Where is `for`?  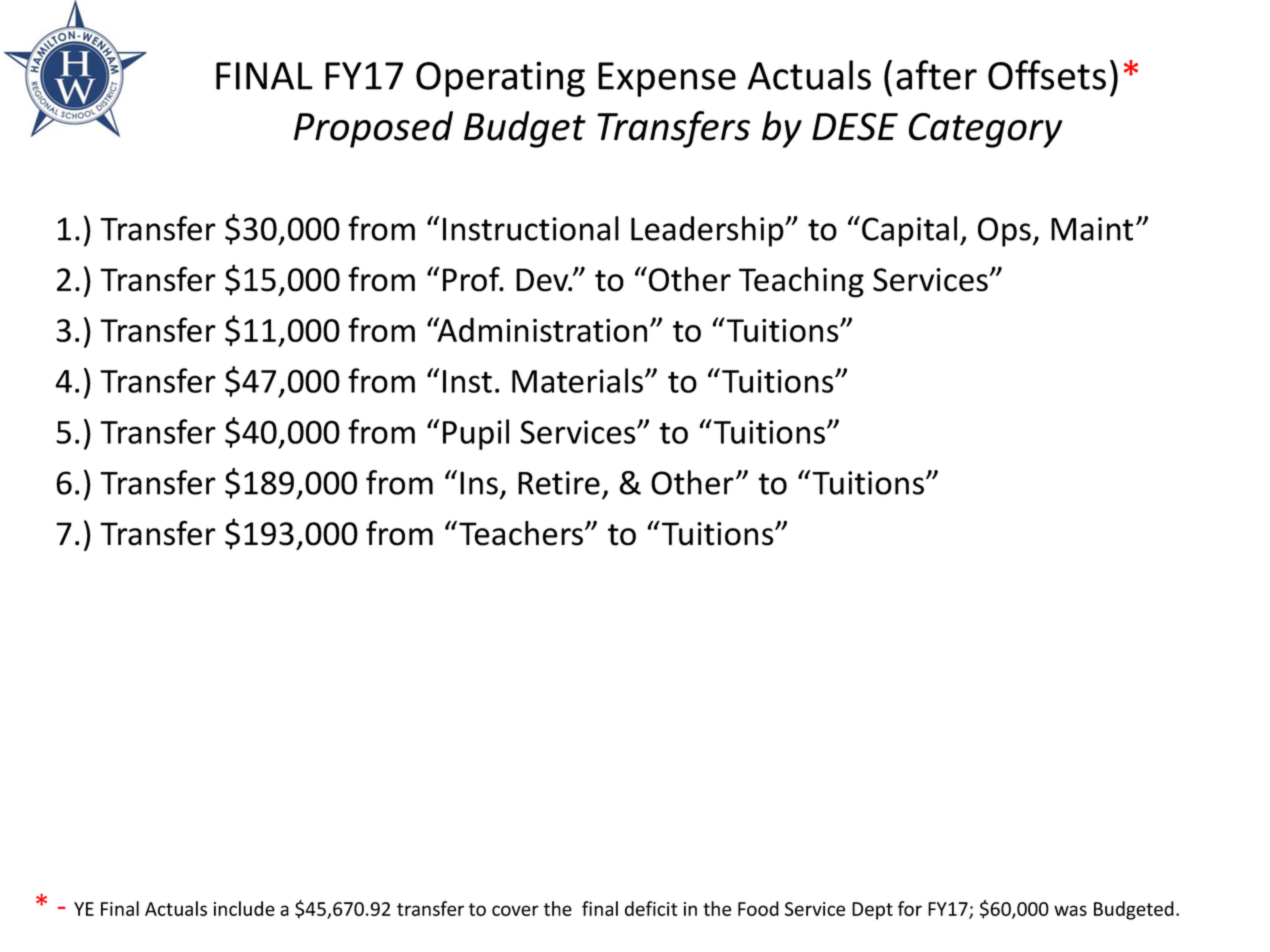
for is located at coordinates (910, 908).
